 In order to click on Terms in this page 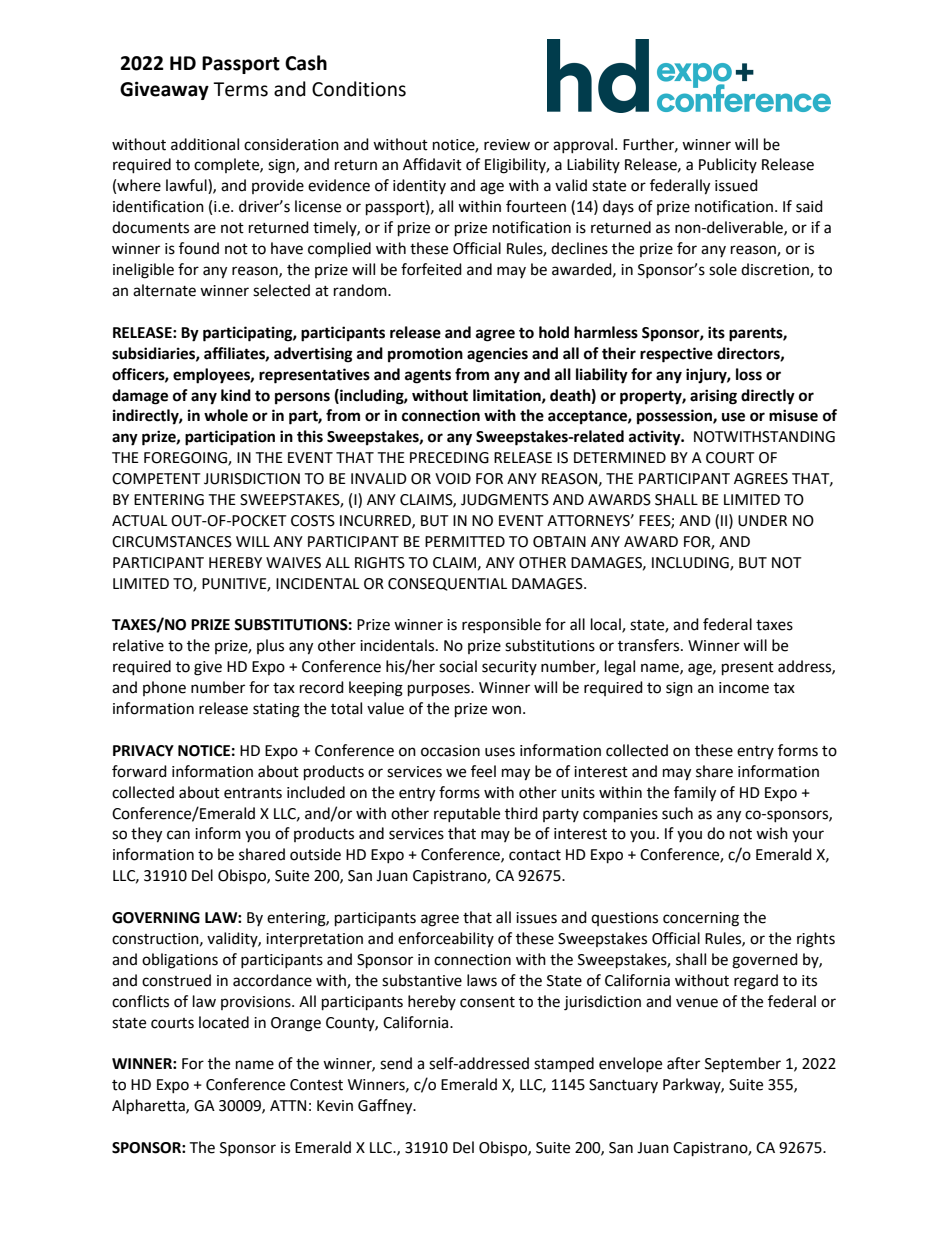, I will do `click(240, 89)`.
